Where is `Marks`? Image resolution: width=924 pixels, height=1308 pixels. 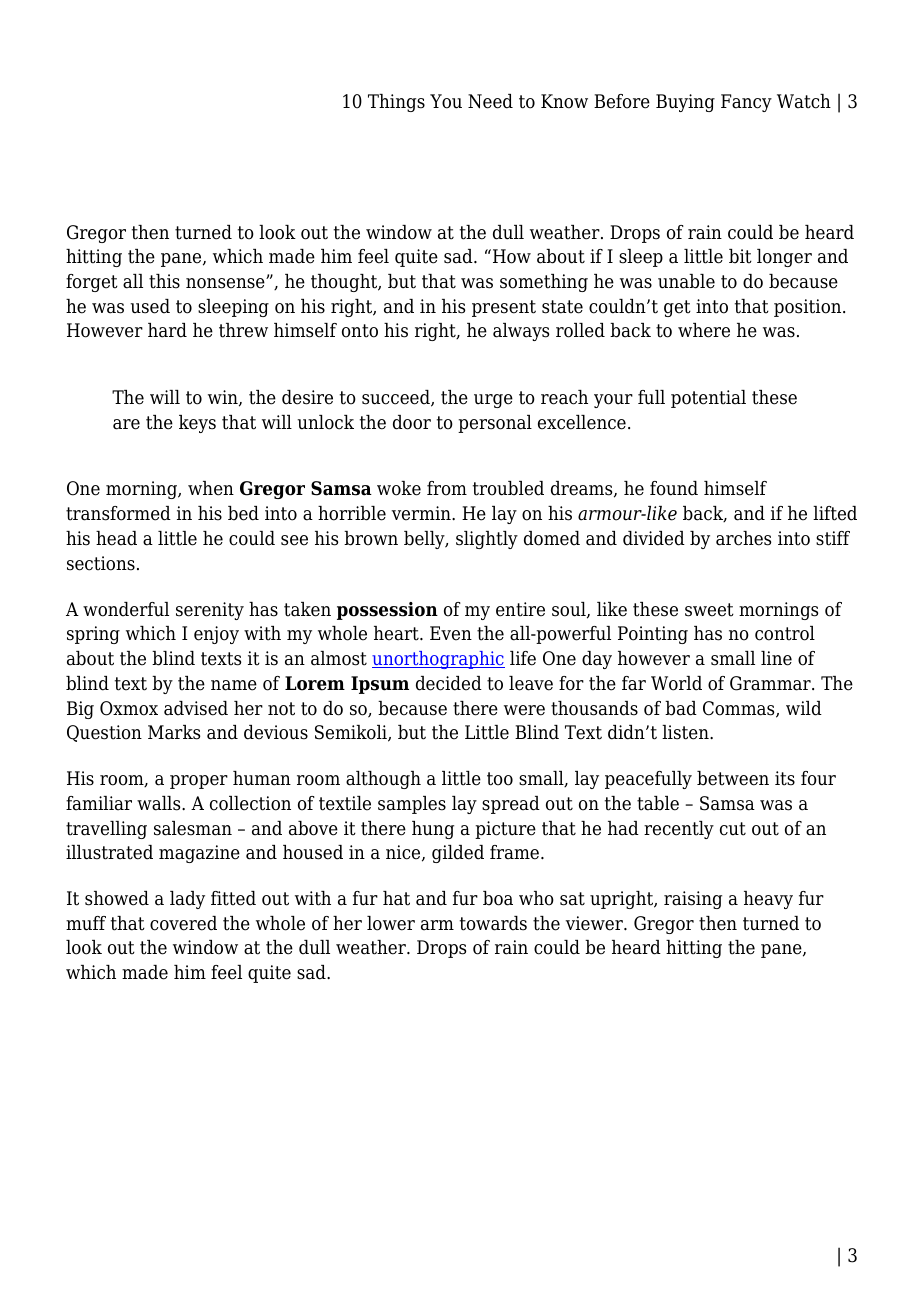
Marks is located at coordinates (174, 732).
